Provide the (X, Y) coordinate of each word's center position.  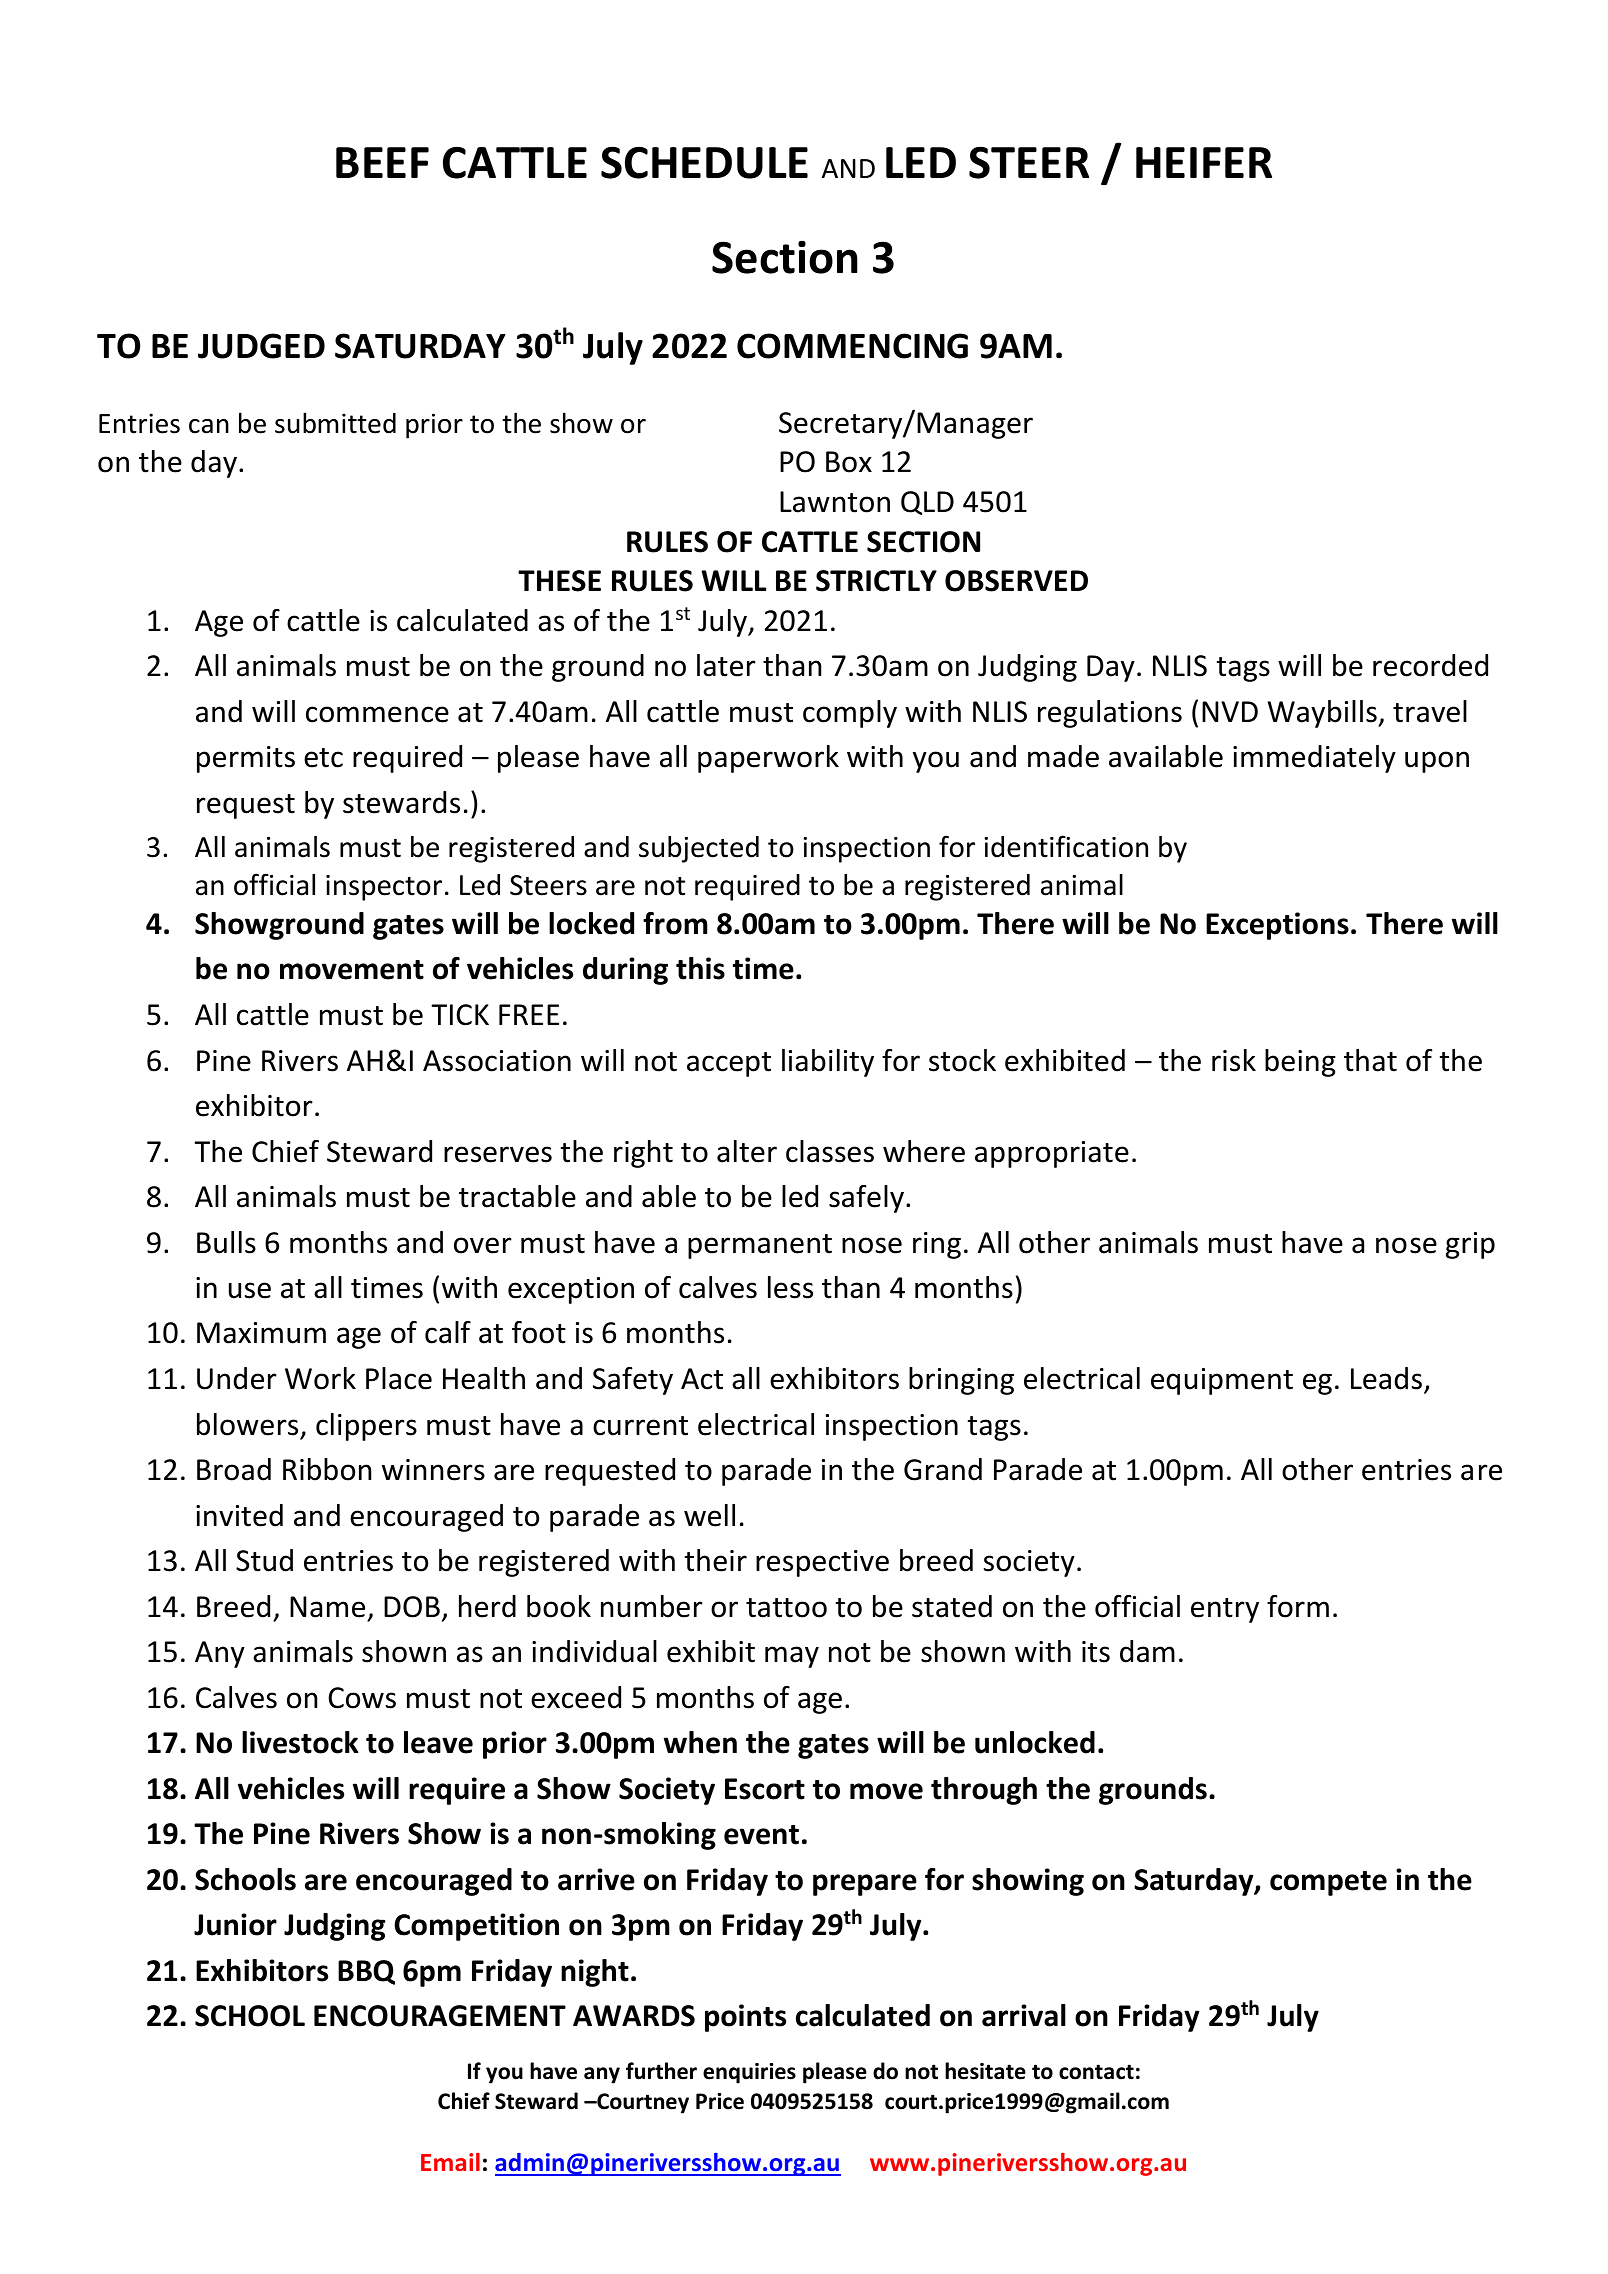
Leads (1386, 1378)
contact (1096, 2072)
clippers (366, 1427)
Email (450, 2162)
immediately (1314, 759)
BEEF (382, 162)
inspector (384, 888)
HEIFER (1204, 162)
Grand (943, 1469)
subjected (699, 849)
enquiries (749, 2073)
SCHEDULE (704, 162)
